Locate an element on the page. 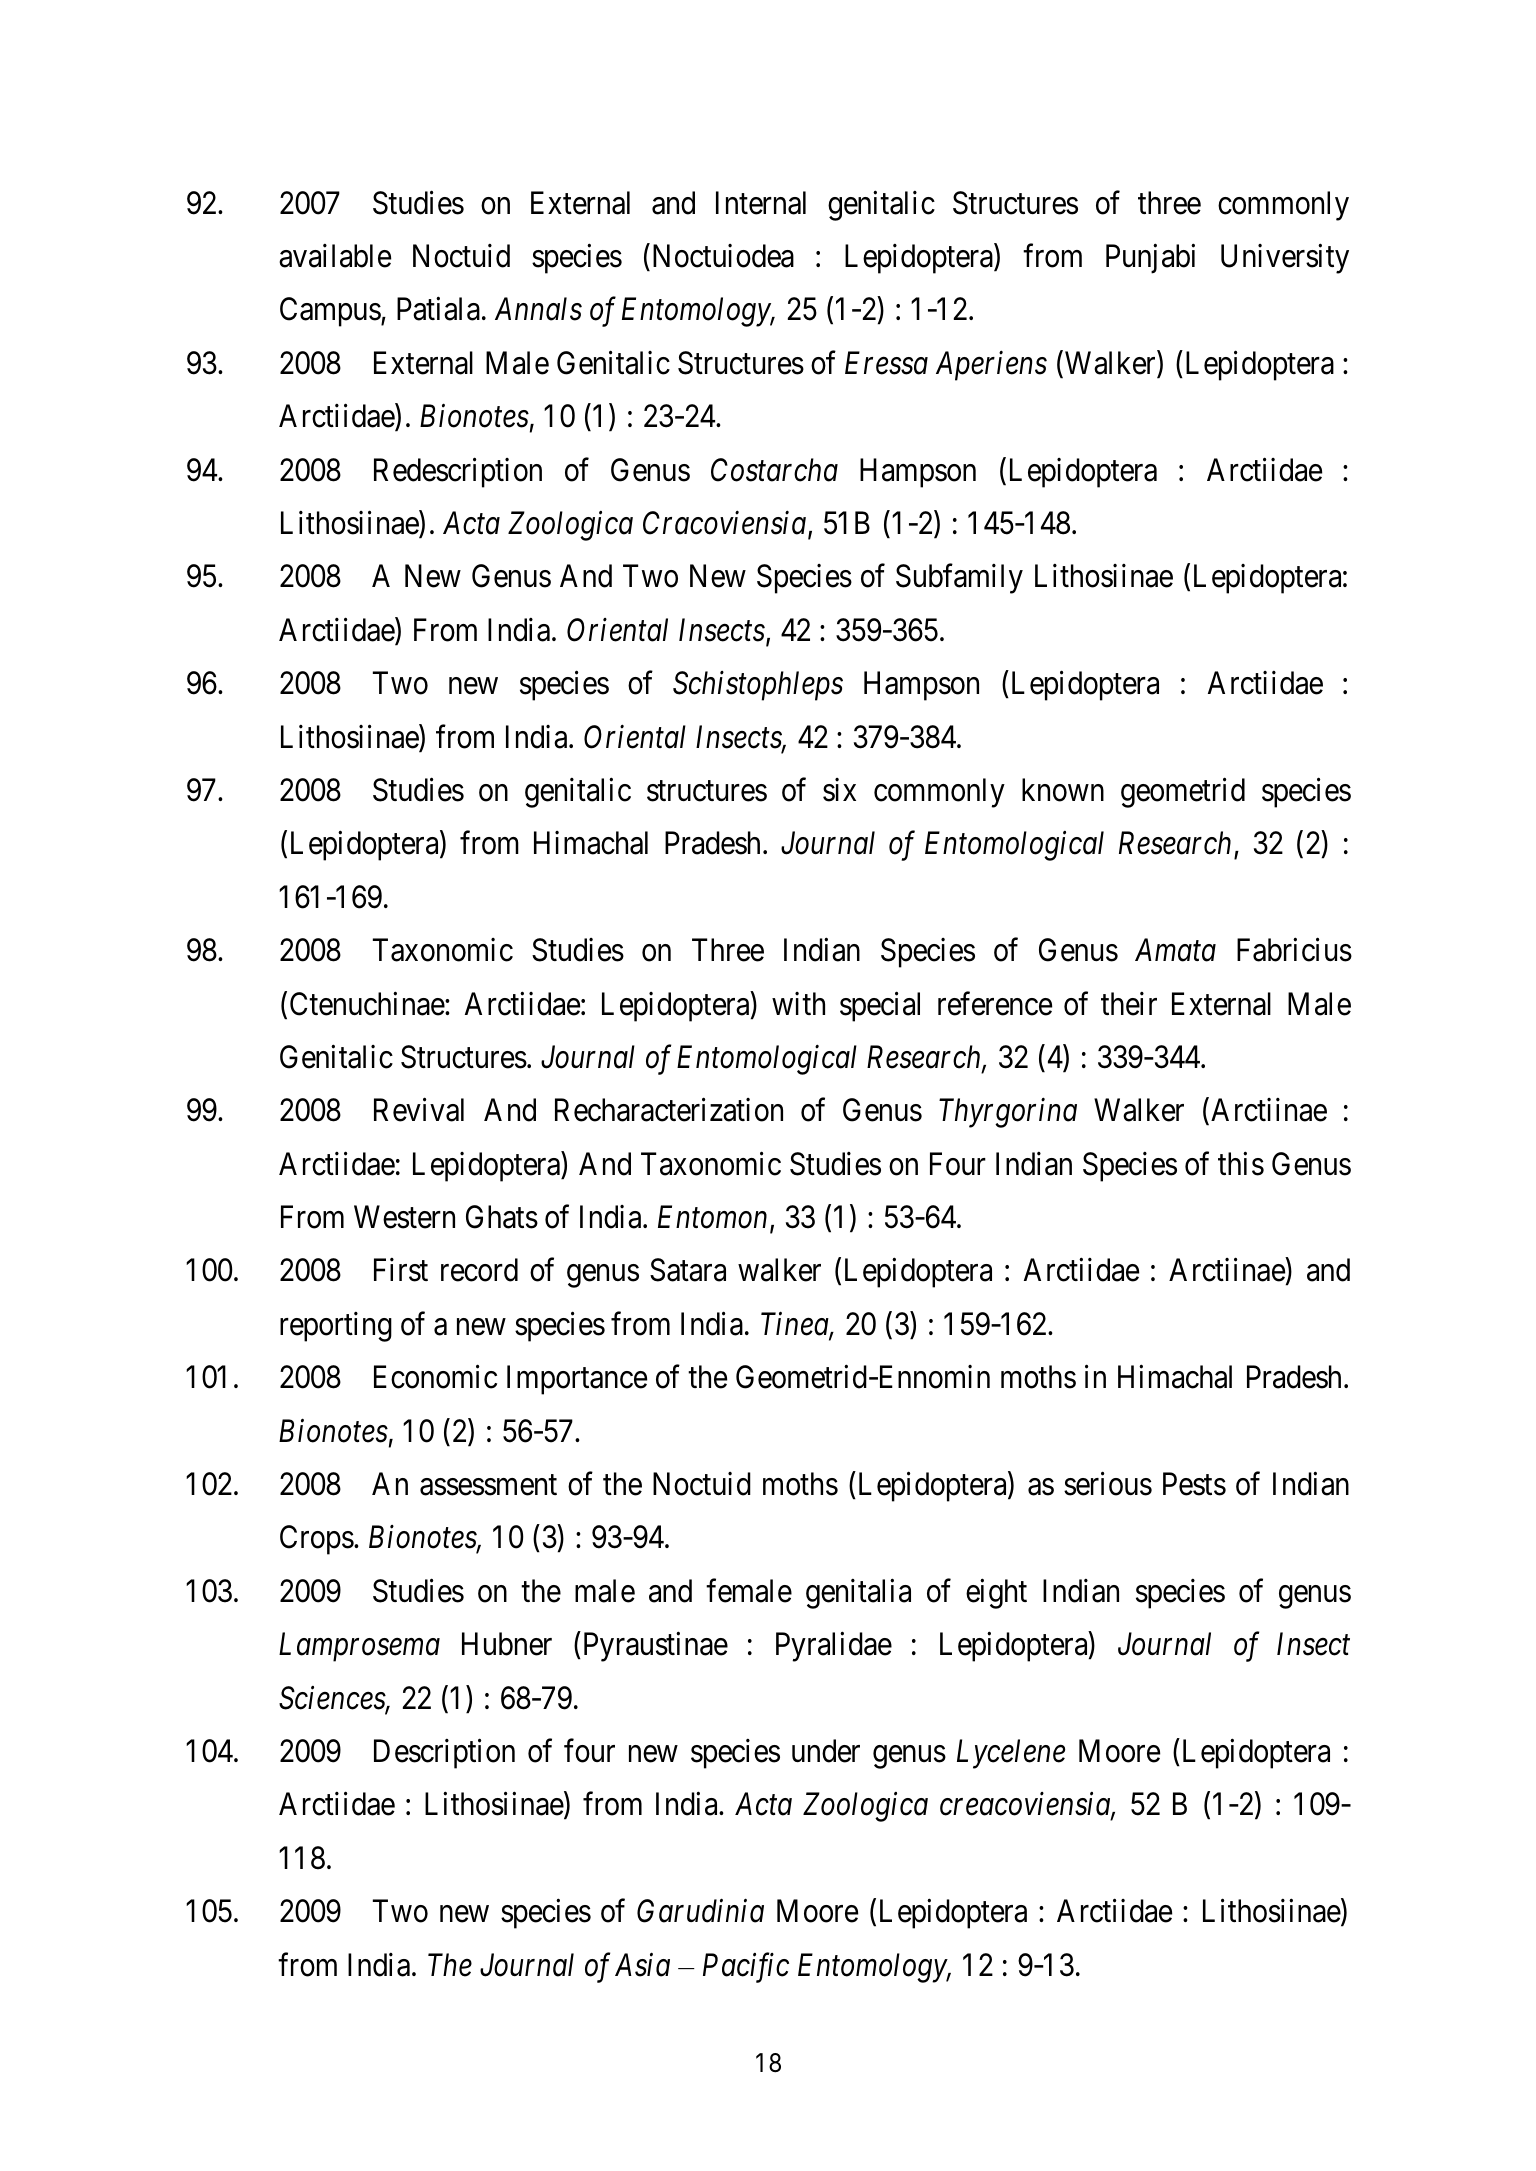  Punjabi is located at coordinates (1150, 259).
